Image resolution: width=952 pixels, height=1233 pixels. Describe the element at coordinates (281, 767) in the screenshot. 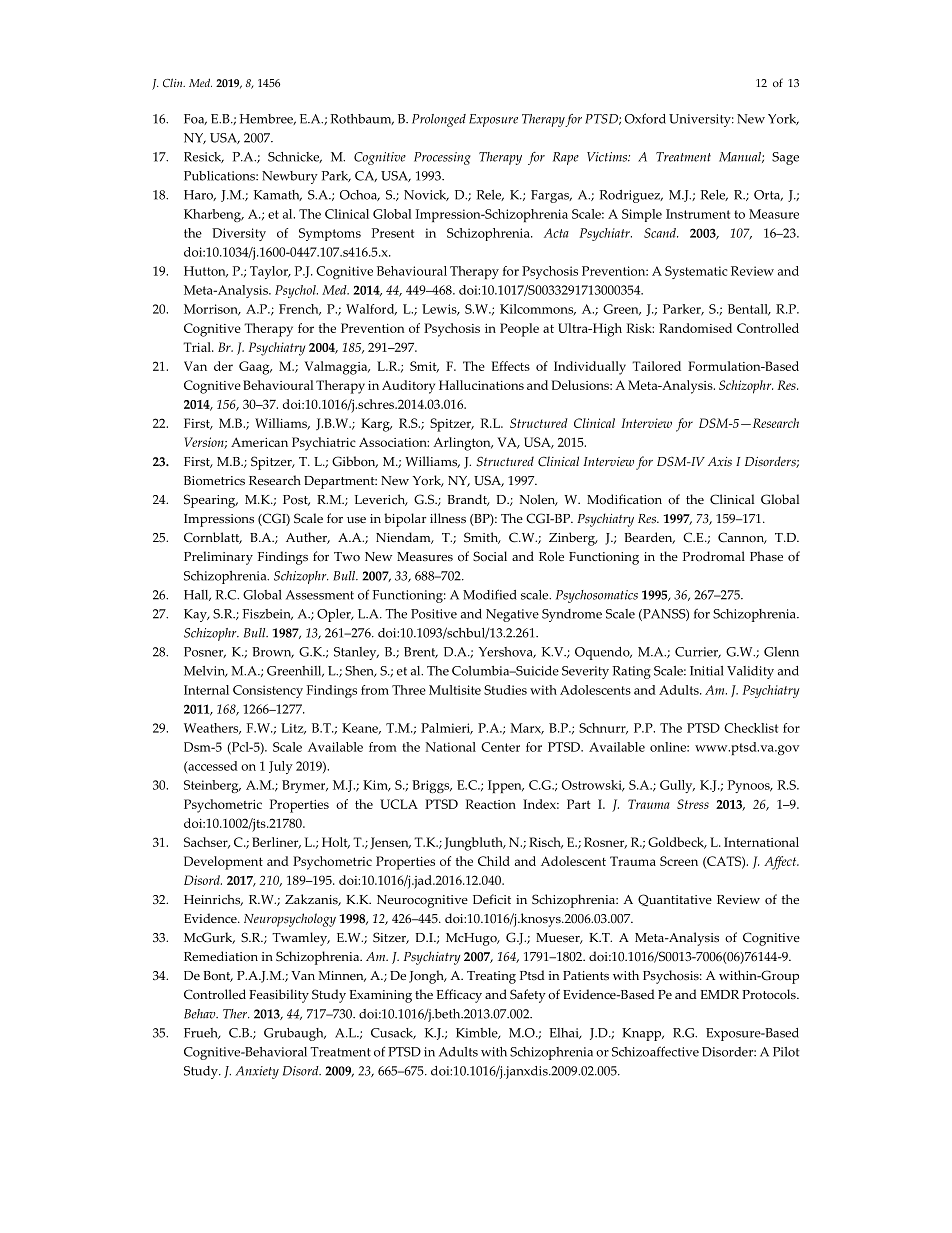

I see `July` at that location.
